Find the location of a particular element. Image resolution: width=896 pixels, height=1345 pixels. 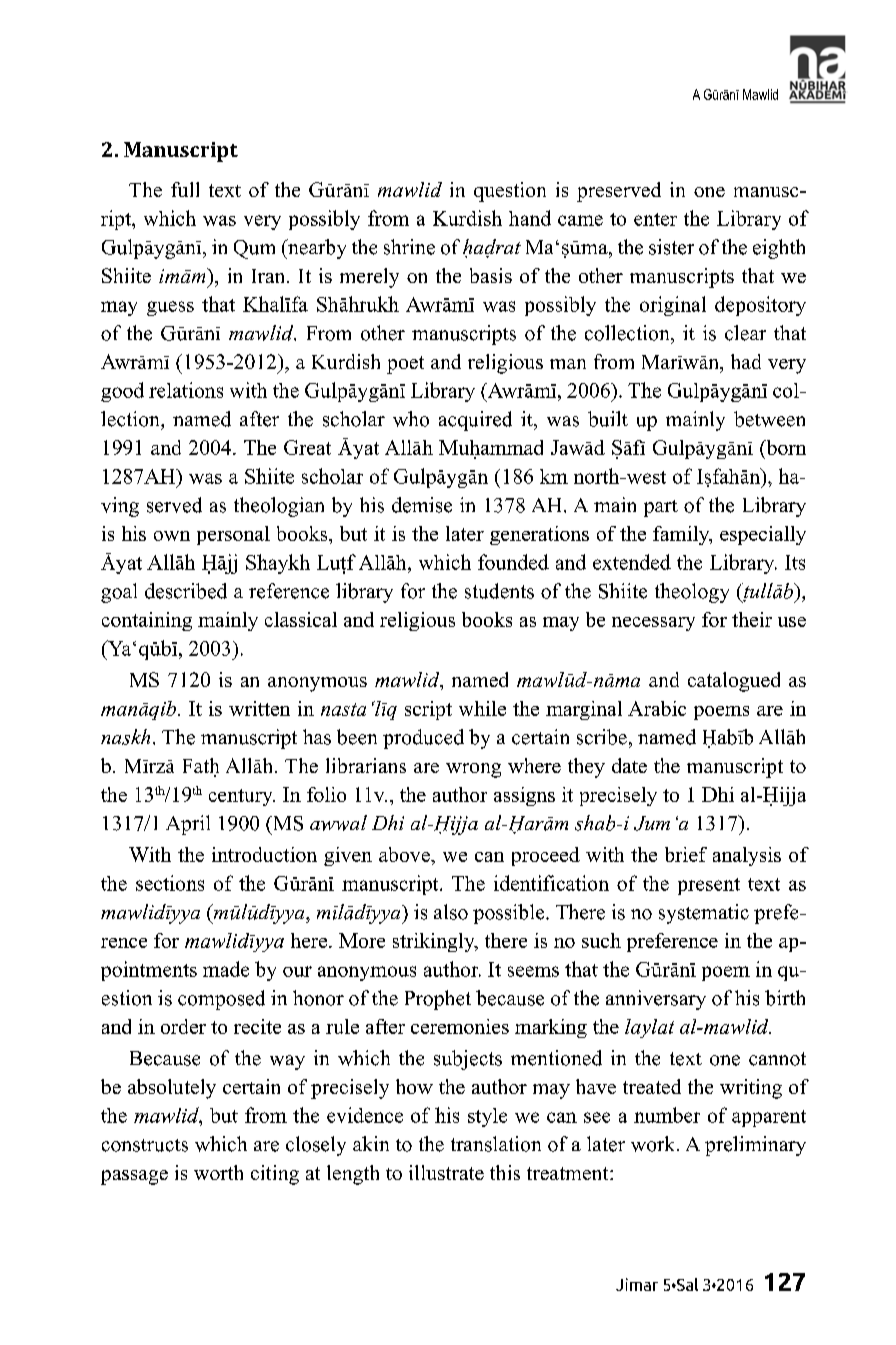

worth is located at coordinates (218, 1172).
